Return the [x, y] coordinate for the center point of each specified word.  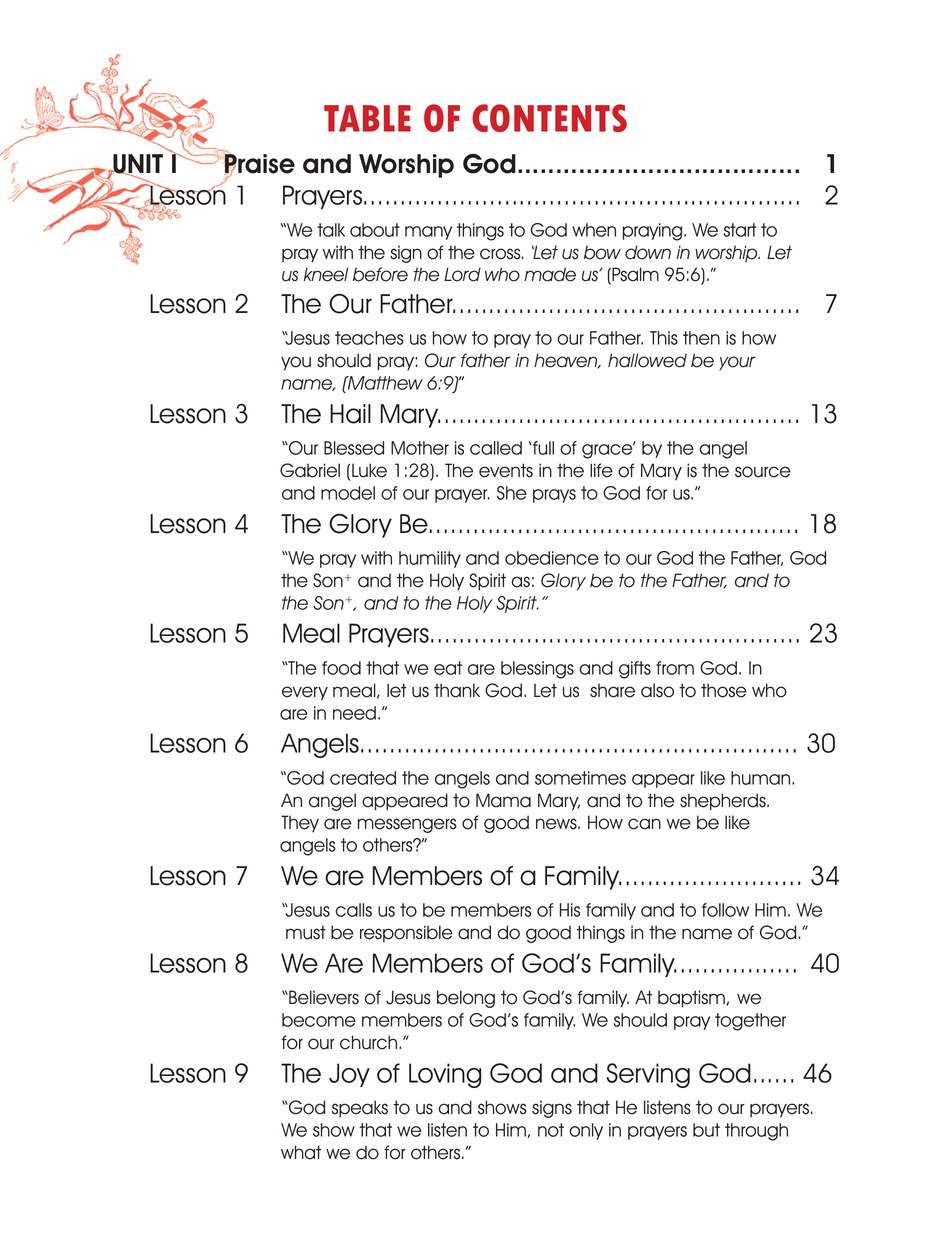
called [496, 448]
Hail [350, 414]
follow [725, 910]
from [675, 668]
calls [353, 910]
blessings [537, 670]
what [301, 1152]
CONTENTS [549, 118]
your [737, 363]
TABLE [367, 118]
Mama [503, 800]
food [341, 668]
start [740, 230]
